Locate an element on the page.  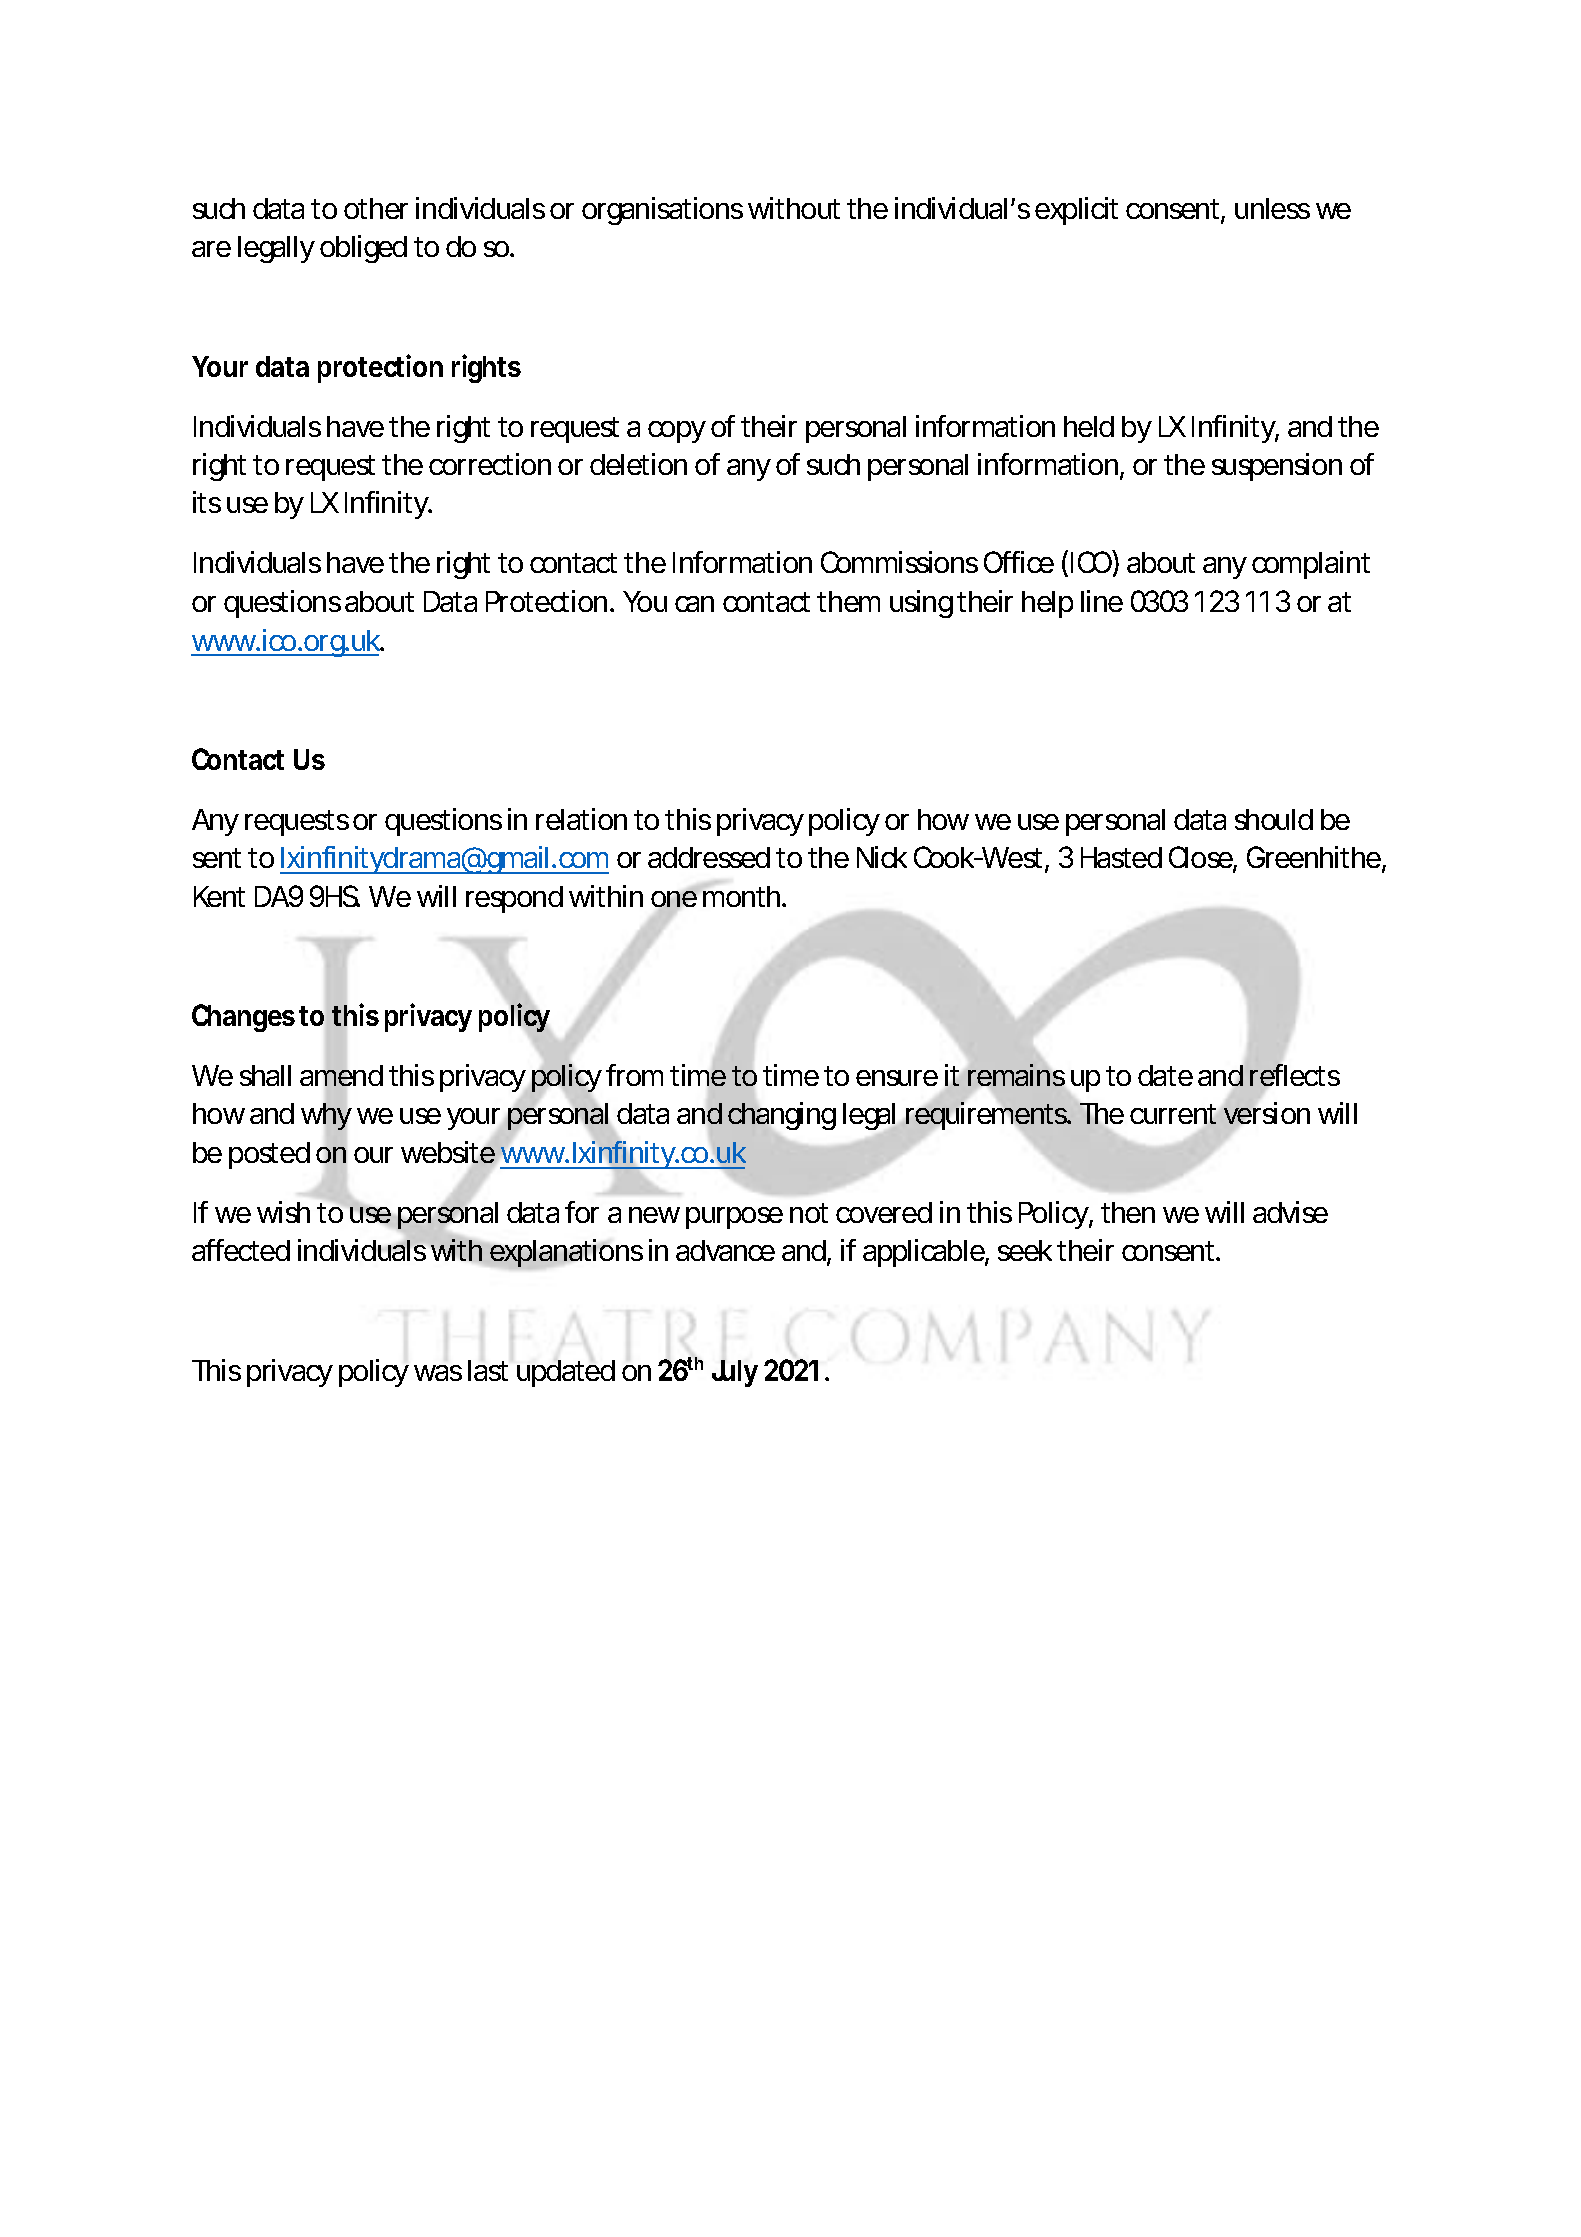
unless is located at coordinates (1272, 208).
